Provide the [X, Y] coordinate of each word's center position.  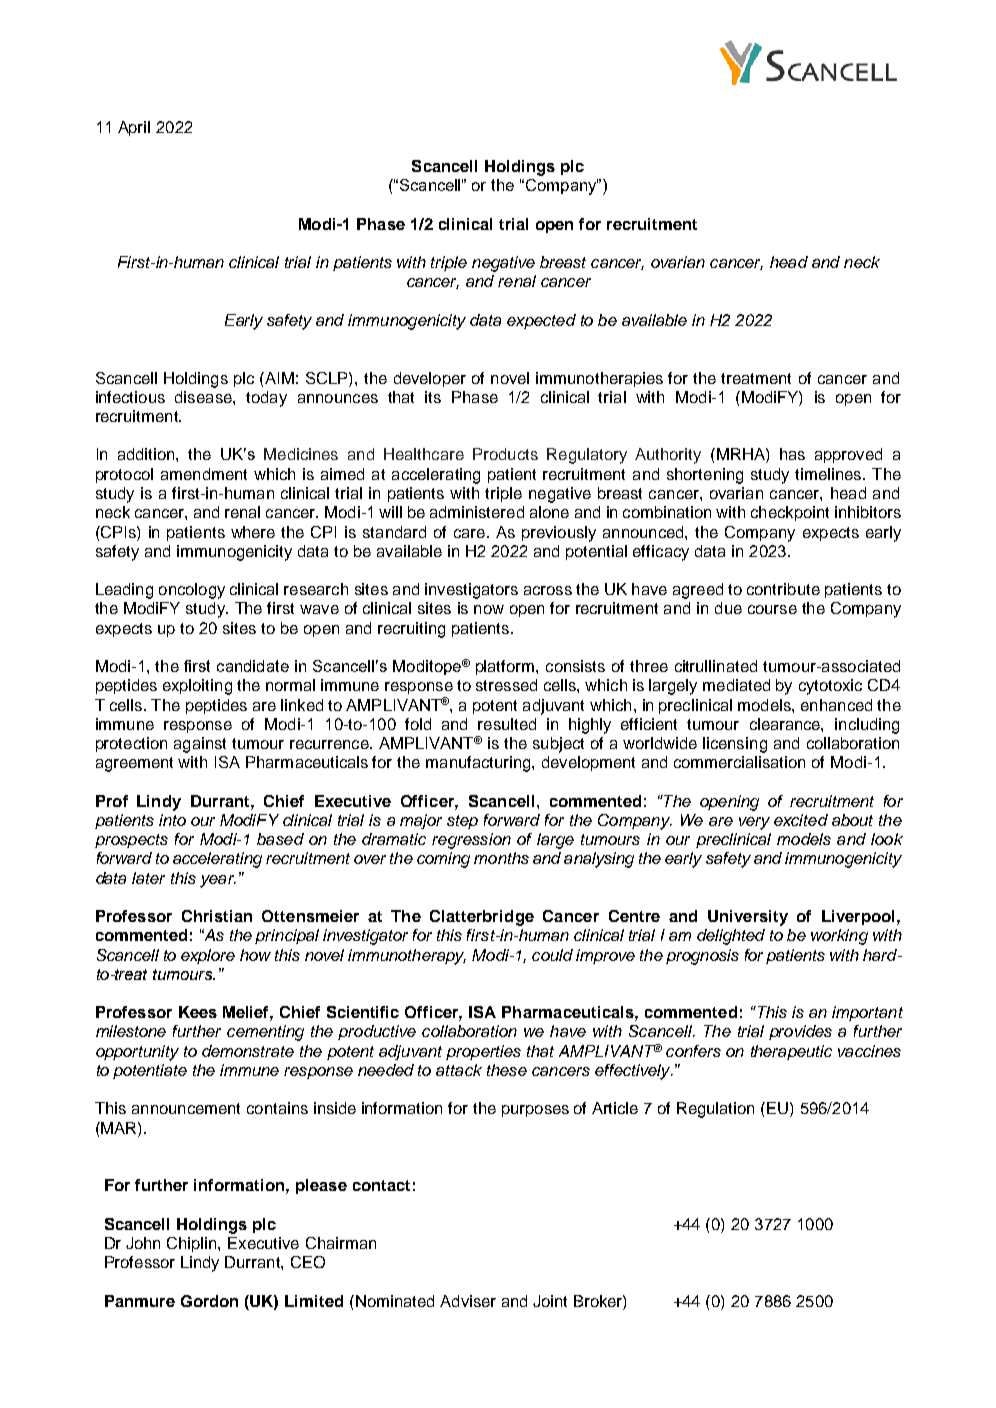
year [218, 881]
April [134, 128]
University [748, 918]
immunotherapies [599, 379]
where [253, 532]
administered [477, 512]
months [501, 858]
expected [541, 321]
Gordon [209, 1301]
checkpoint [790, 513]
